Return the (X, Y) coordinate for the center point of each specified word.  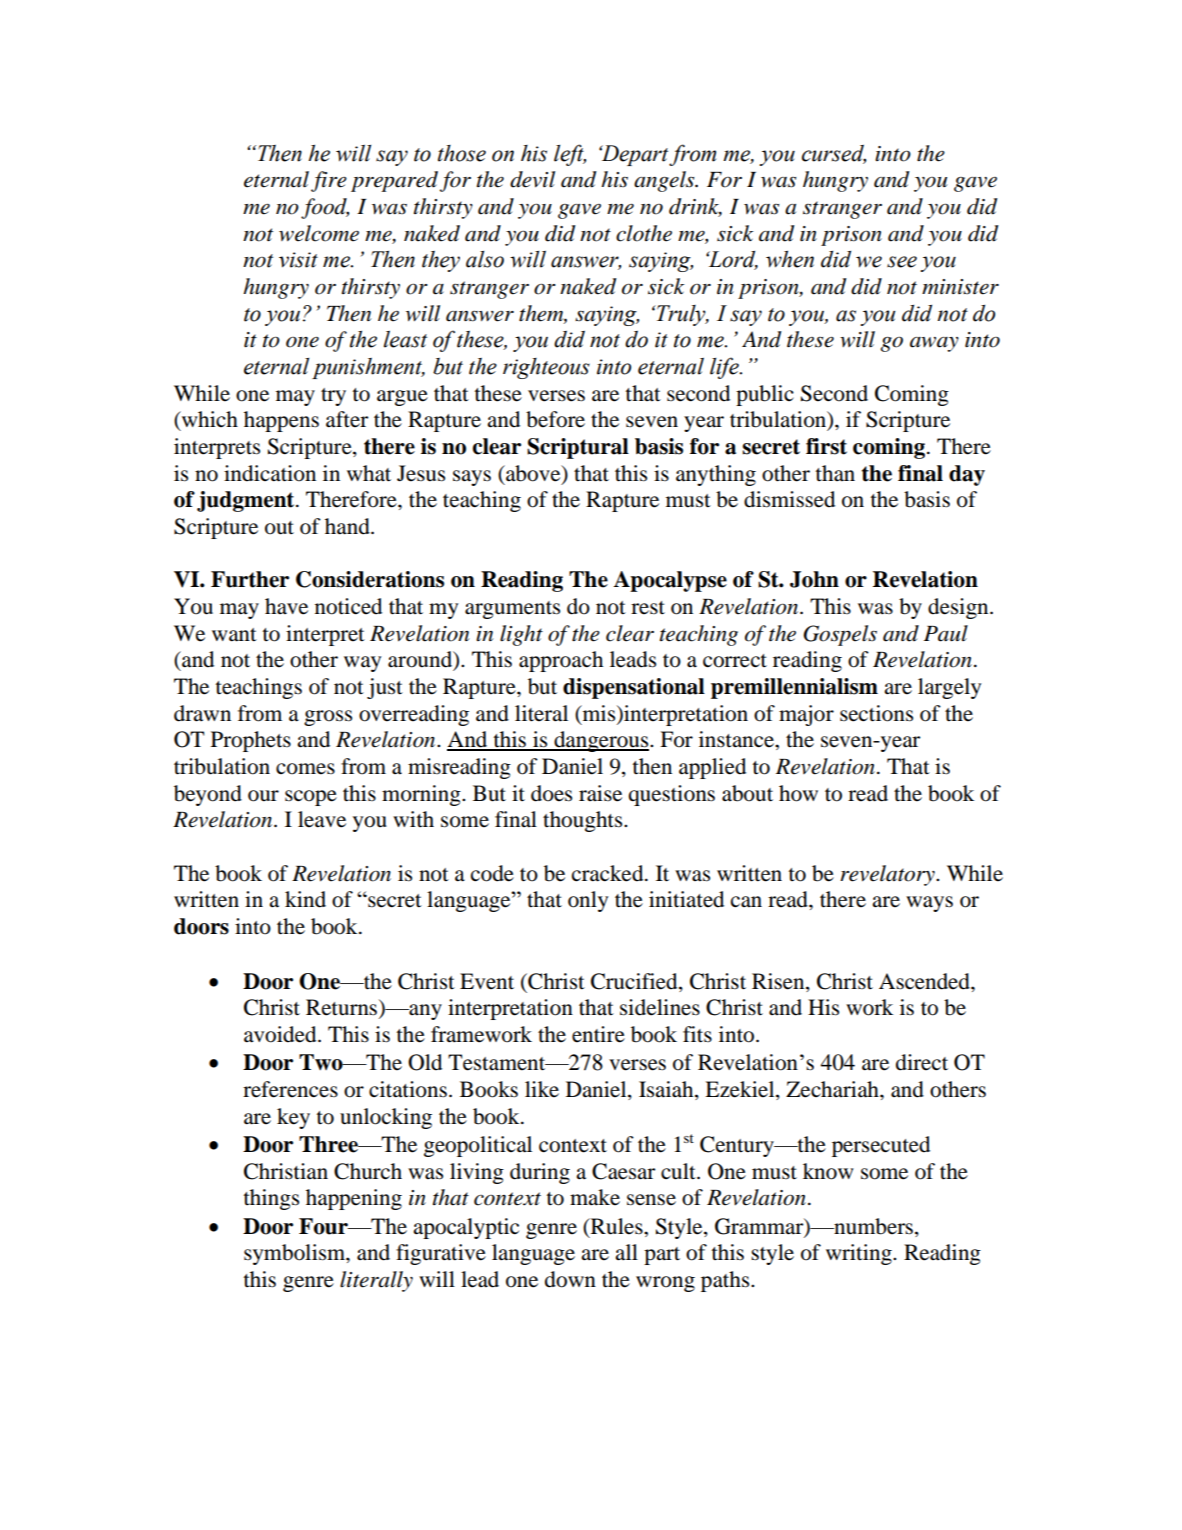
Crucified (635, 982)
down (570, 1279)
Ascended (925, 981)
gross (328, 718)
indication (270, 473)
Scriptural (578, 448)
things (271, 1199)
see (902, 262)
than (835, 473)
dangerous (601, 741)
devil (532, 179)
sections (876, 713)
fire (329, 181)
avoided (281, 1034)
